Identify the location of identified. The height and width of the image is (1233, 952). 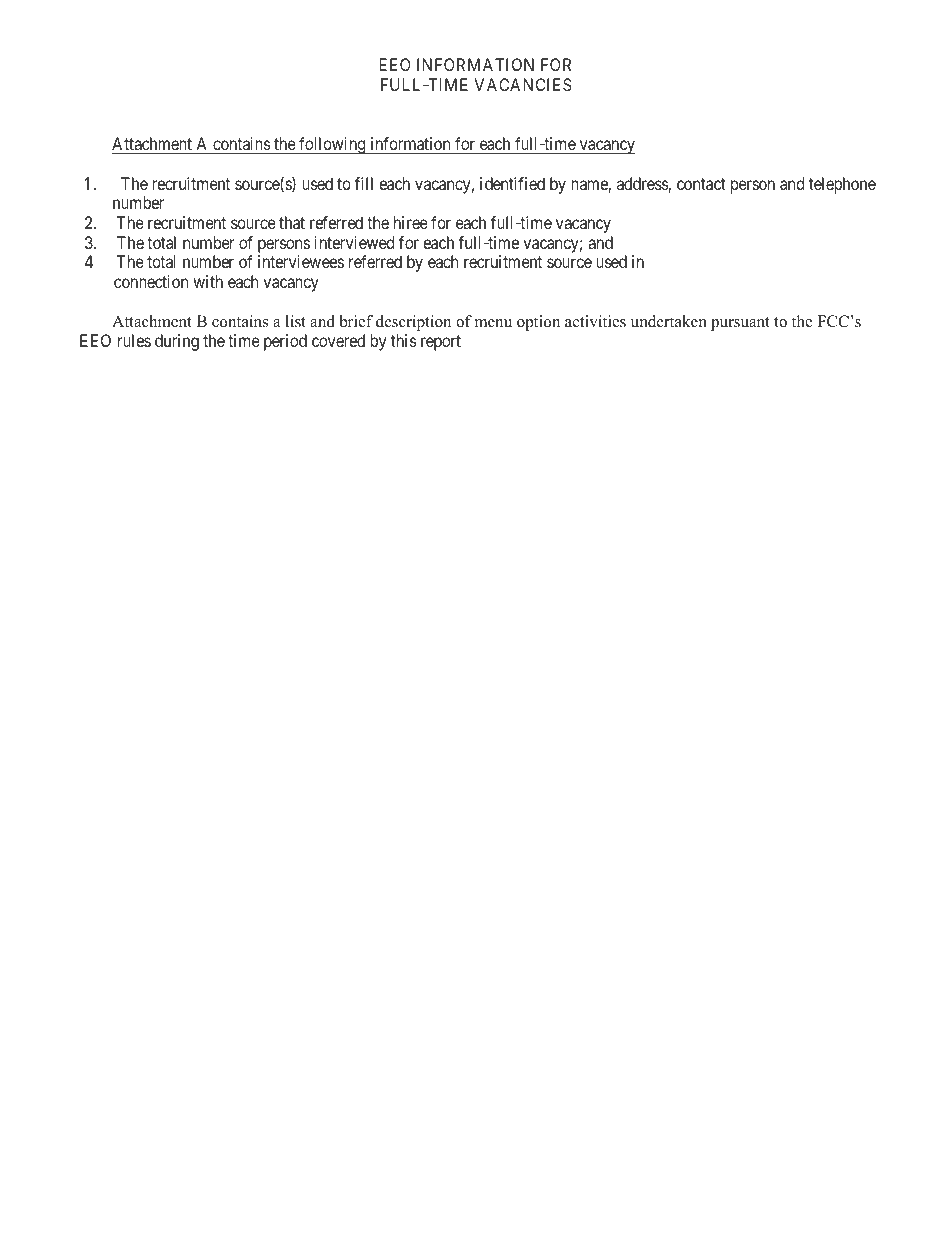
(512, 183).
